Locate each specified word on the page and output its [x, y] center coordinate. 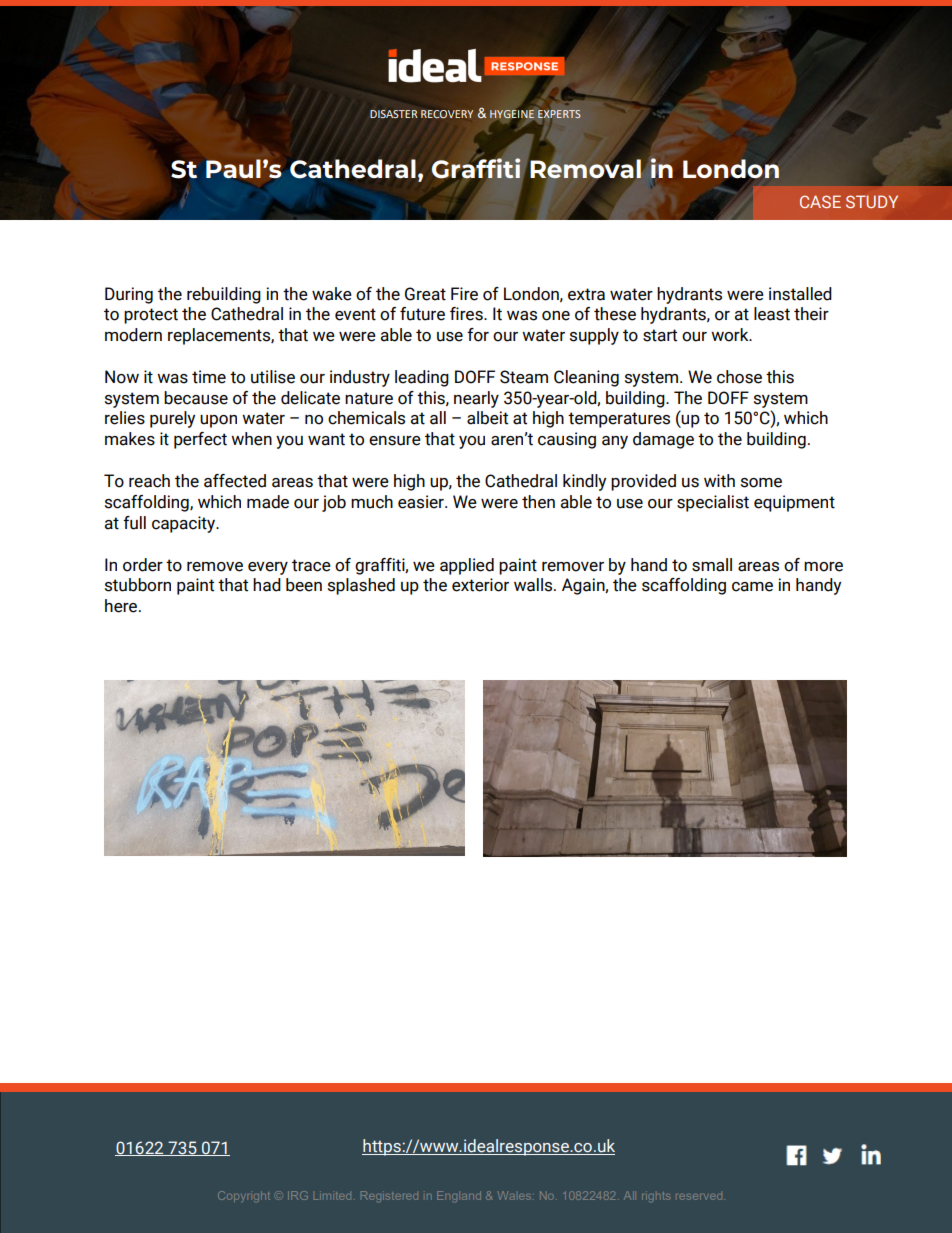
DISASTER [394, 114]
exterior [480, 585]
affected [235, 481]
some [761, 483]
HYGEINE [512, 114]
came [752, 587]
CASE [820, 201]
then [538, 502]
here [122, 606]
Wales [514, 1195]
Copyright [244, 1196]
